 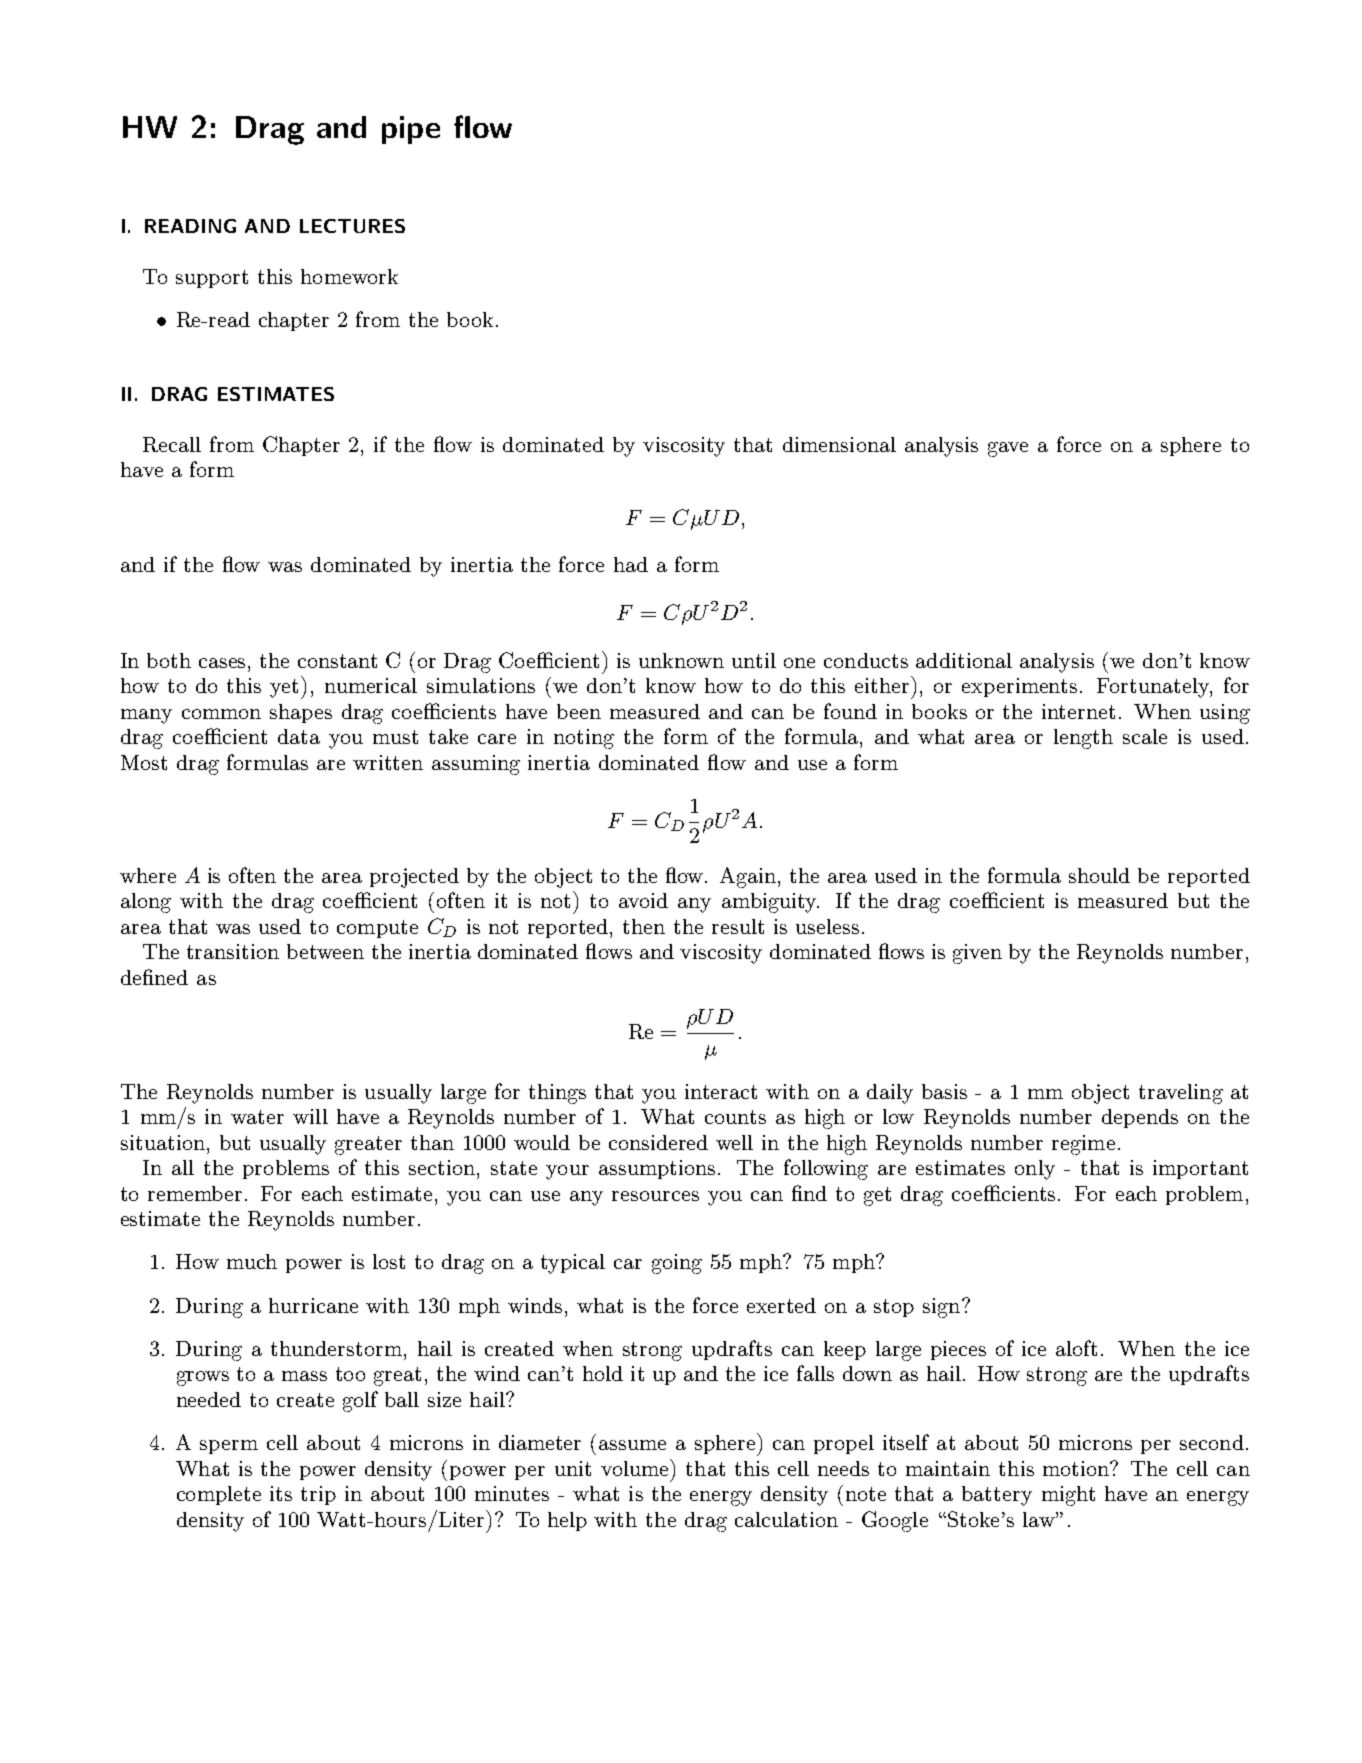 I want to click on trip, so click(x=318, y=1495).
